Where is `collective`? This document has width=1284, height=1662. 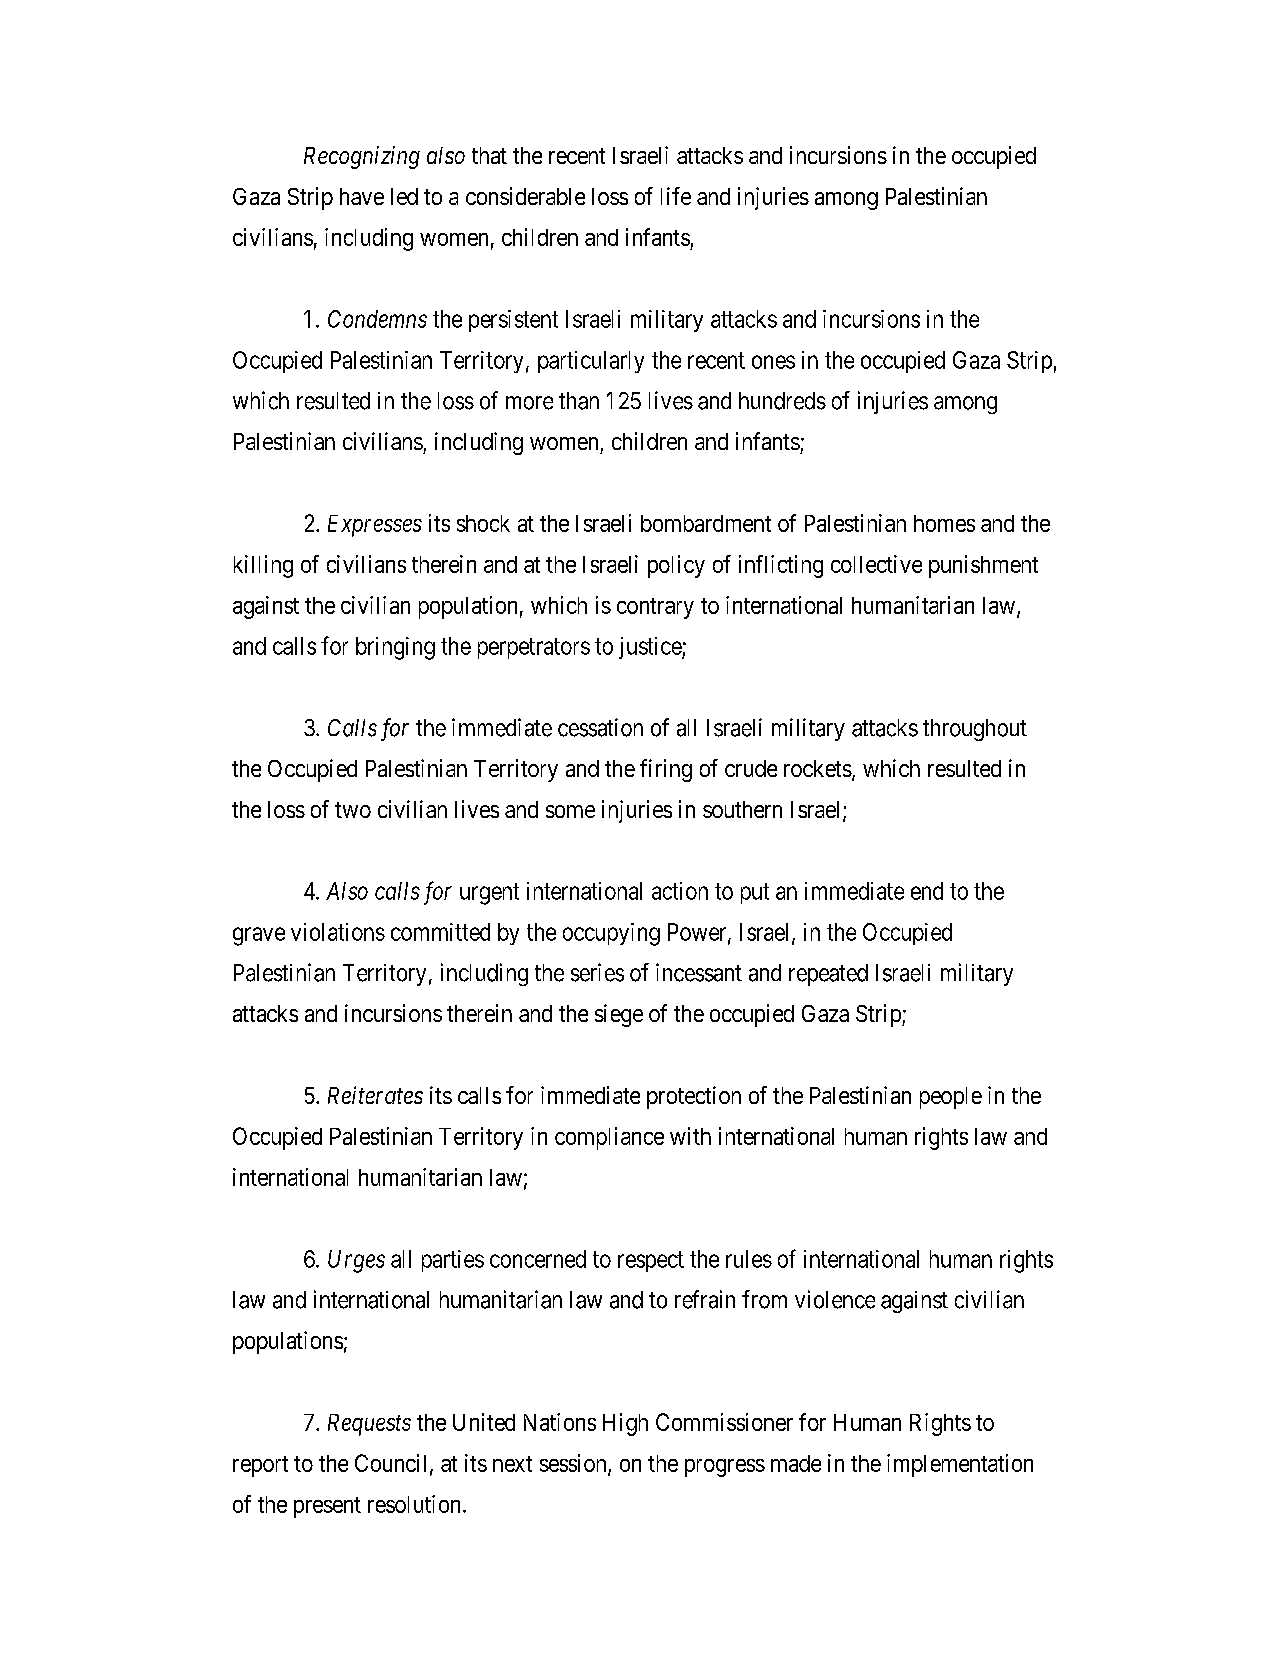 collective is located at coordinates (876, 564).
